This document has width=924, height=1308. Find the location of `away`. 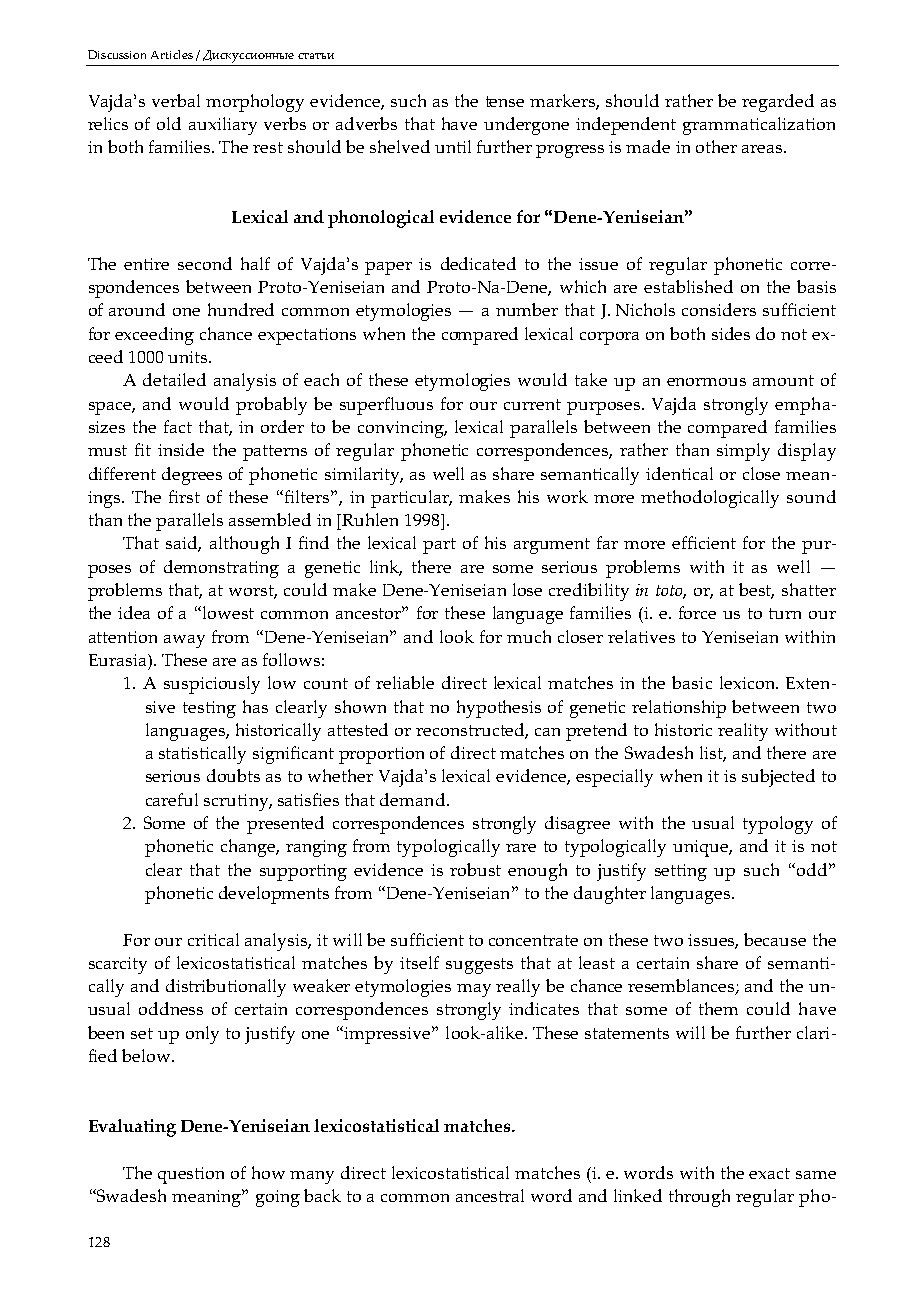

away is located at coordinates (184, 641).
